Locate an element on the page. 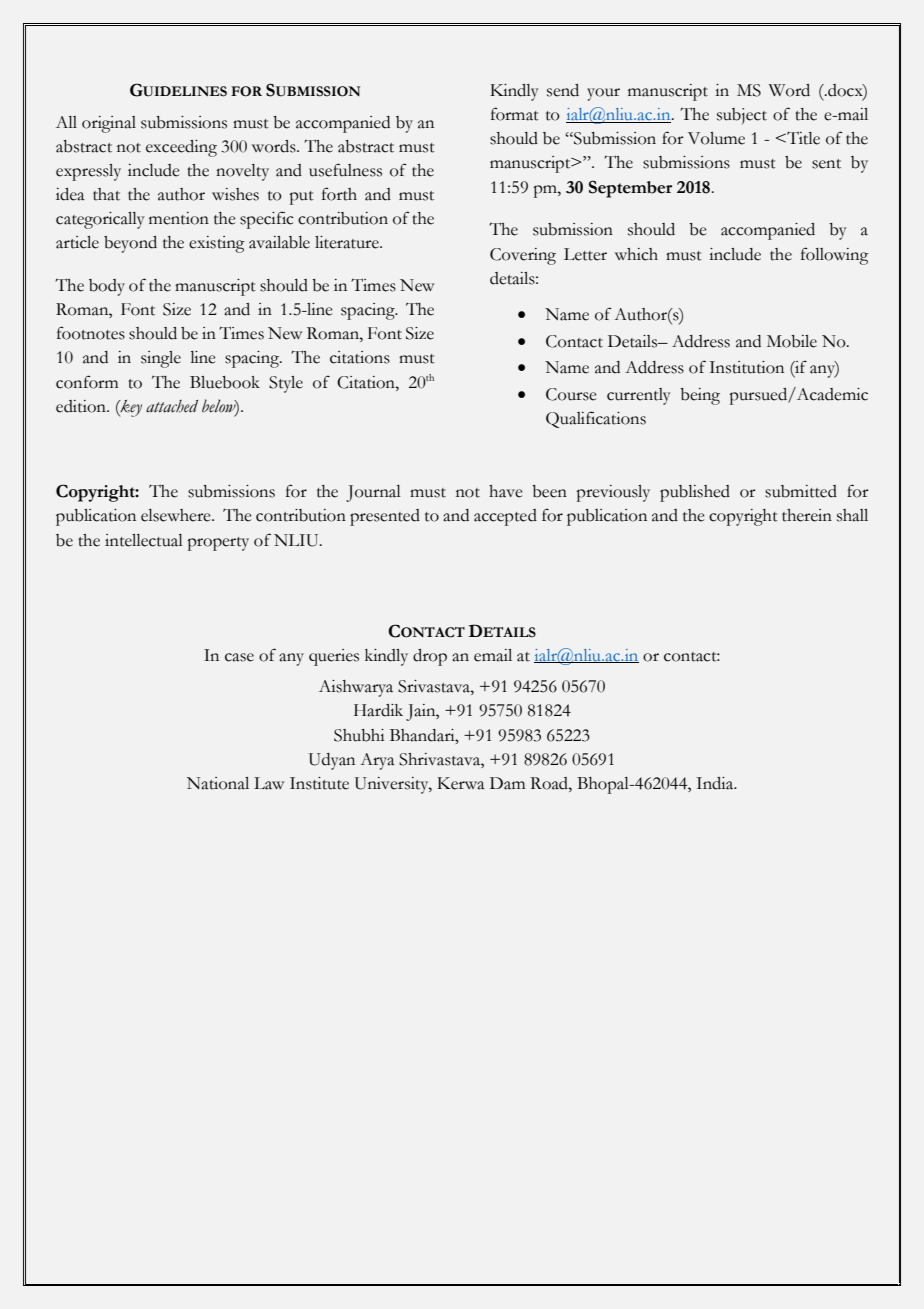 The height and width of the document is (1309, 924). body is located at coordinates (107, 287).
